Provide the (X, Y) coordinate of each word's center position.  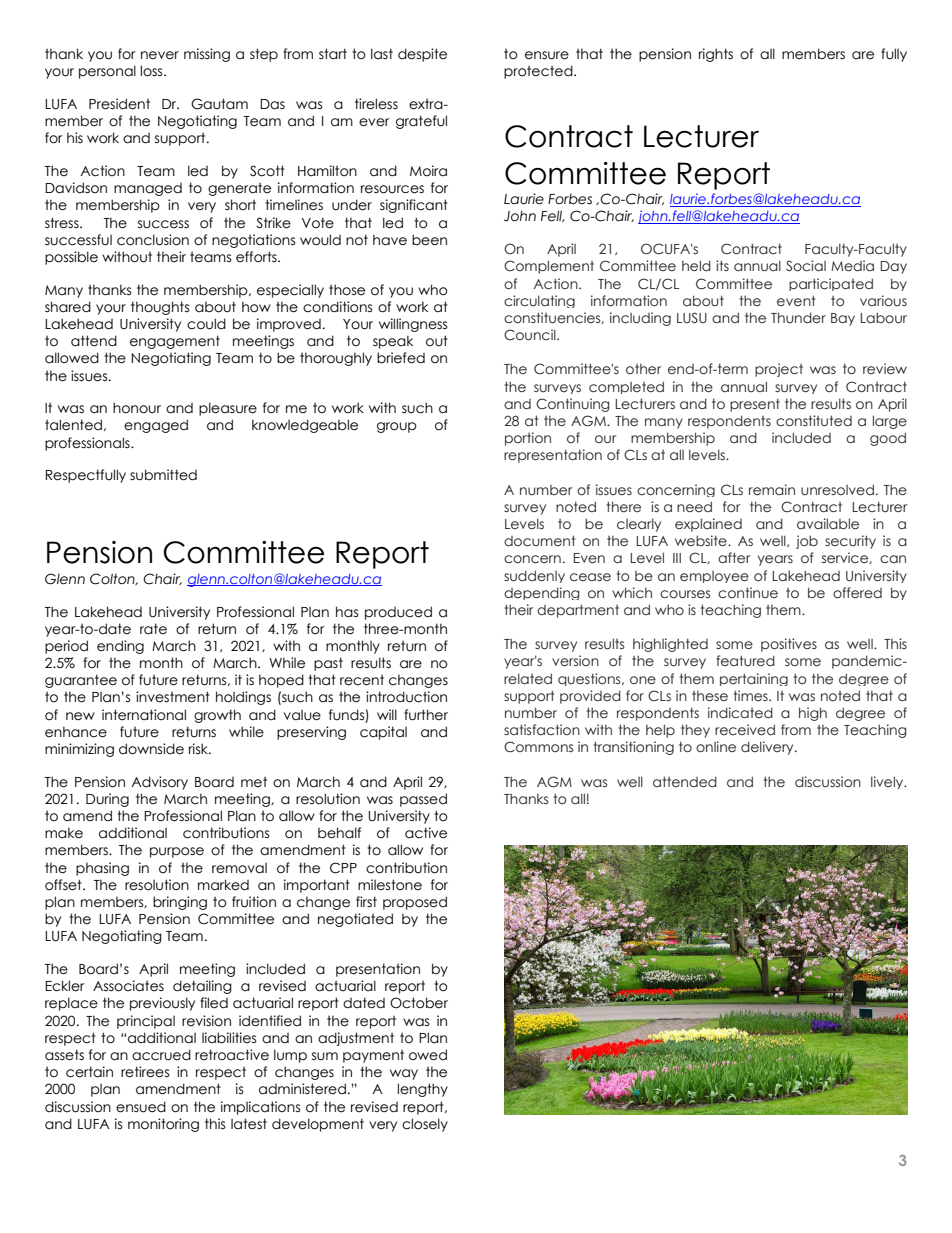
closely (425, 1125)
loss (152, 71)
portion (528, 439)
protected (539, 72)
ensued (141, 1107)
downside (151, 749)
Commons (538, 746)
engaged (156, 426)
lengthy (422, 1090)
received (745, 729)
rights (716, 55)
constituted (814, 421)
